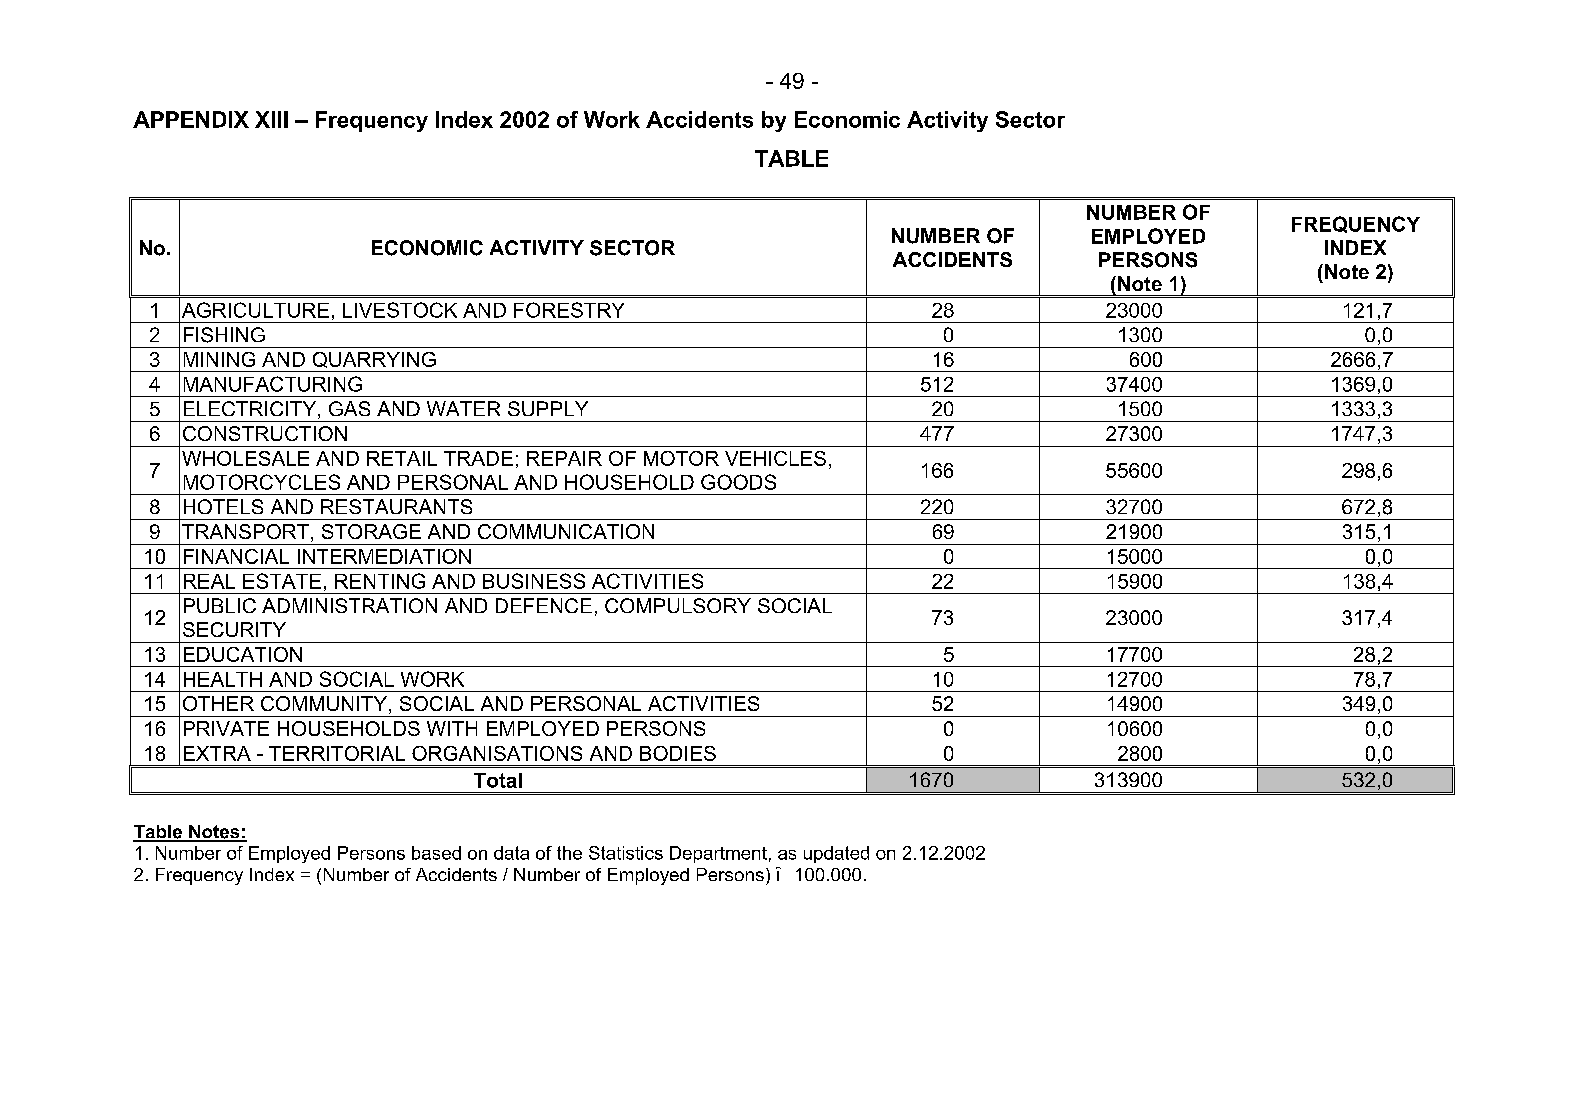  I want to click on VEHICLES, so click(775, 458).
